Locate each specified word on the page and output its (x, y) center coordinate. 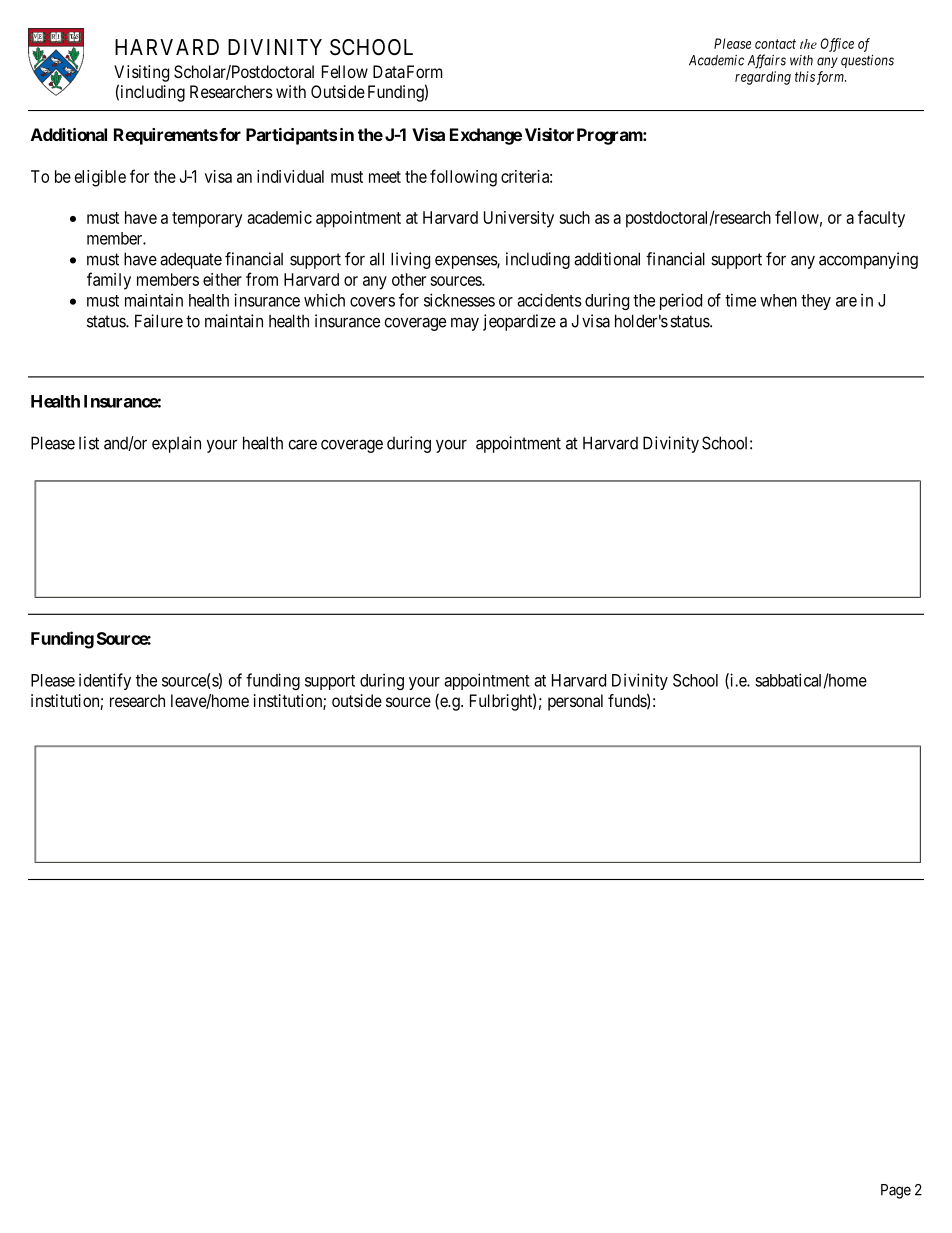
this (805, 76)
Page (896, 1191)
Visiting (141, 73)
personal (575, 702)
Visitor (549, 134)
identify (105, 681)
